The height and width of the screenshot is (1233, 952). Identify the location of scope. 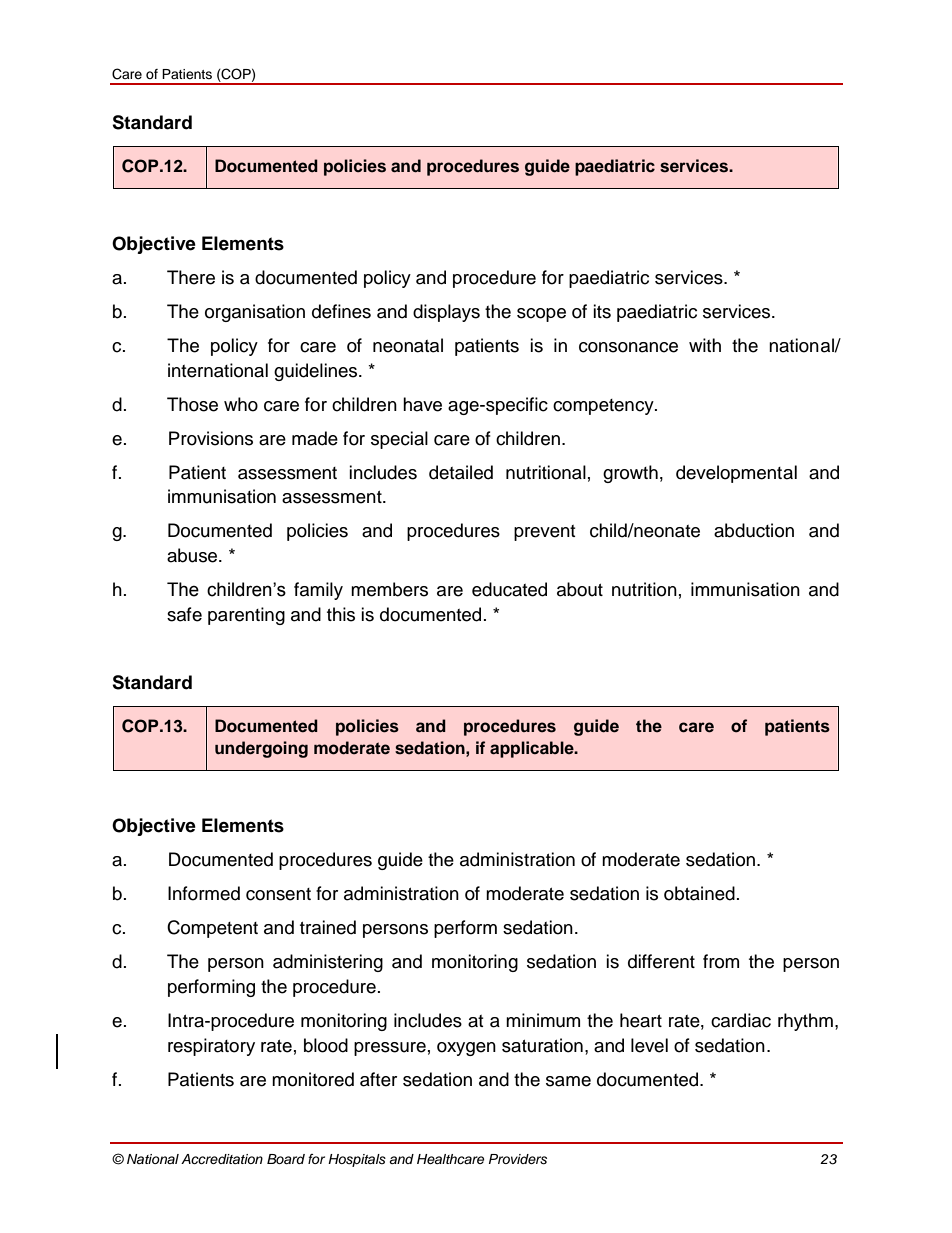
(541, 315).
